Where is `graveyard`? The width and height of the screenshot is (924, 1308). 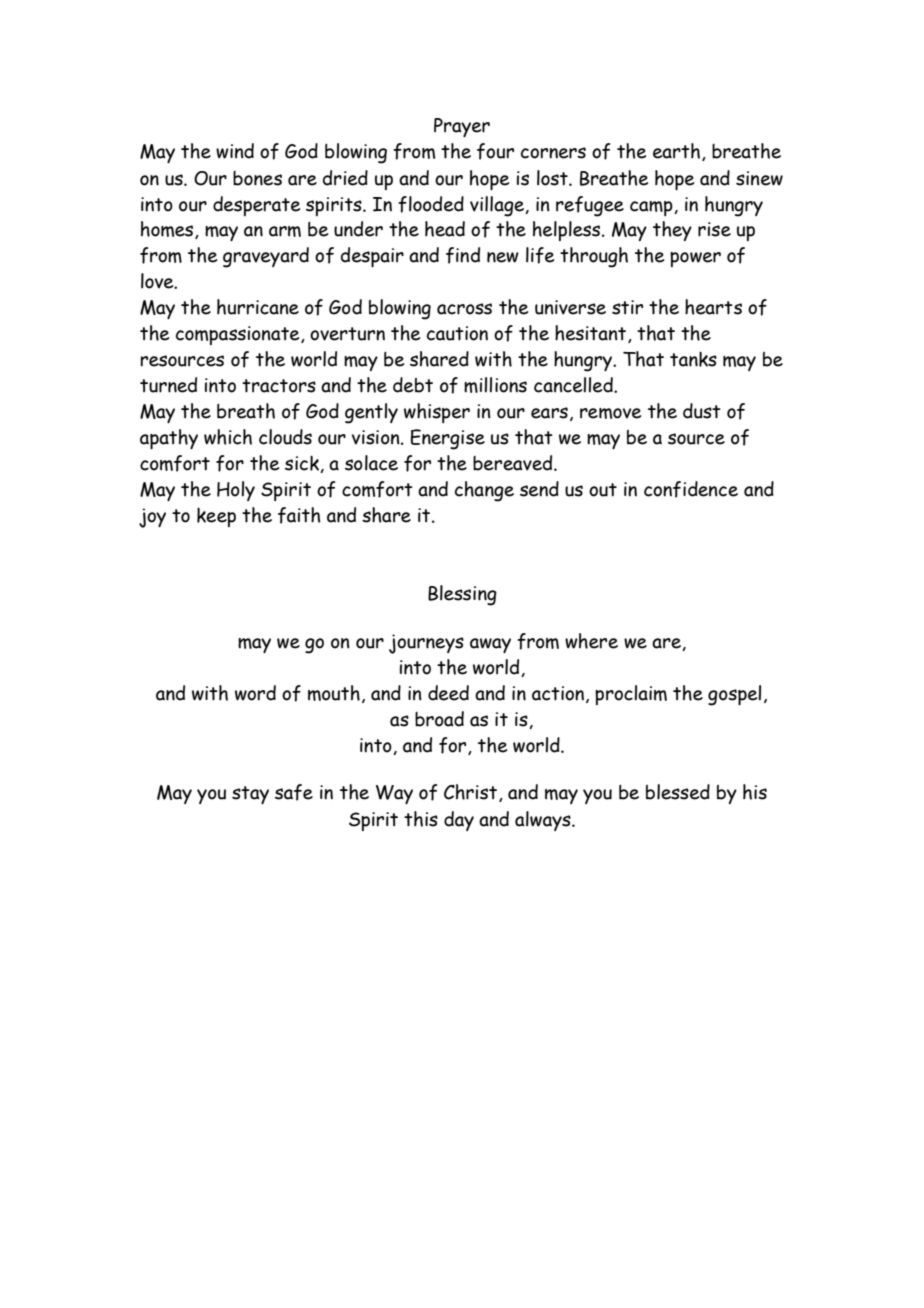 graveyard is located at coordinates (266, 257).
